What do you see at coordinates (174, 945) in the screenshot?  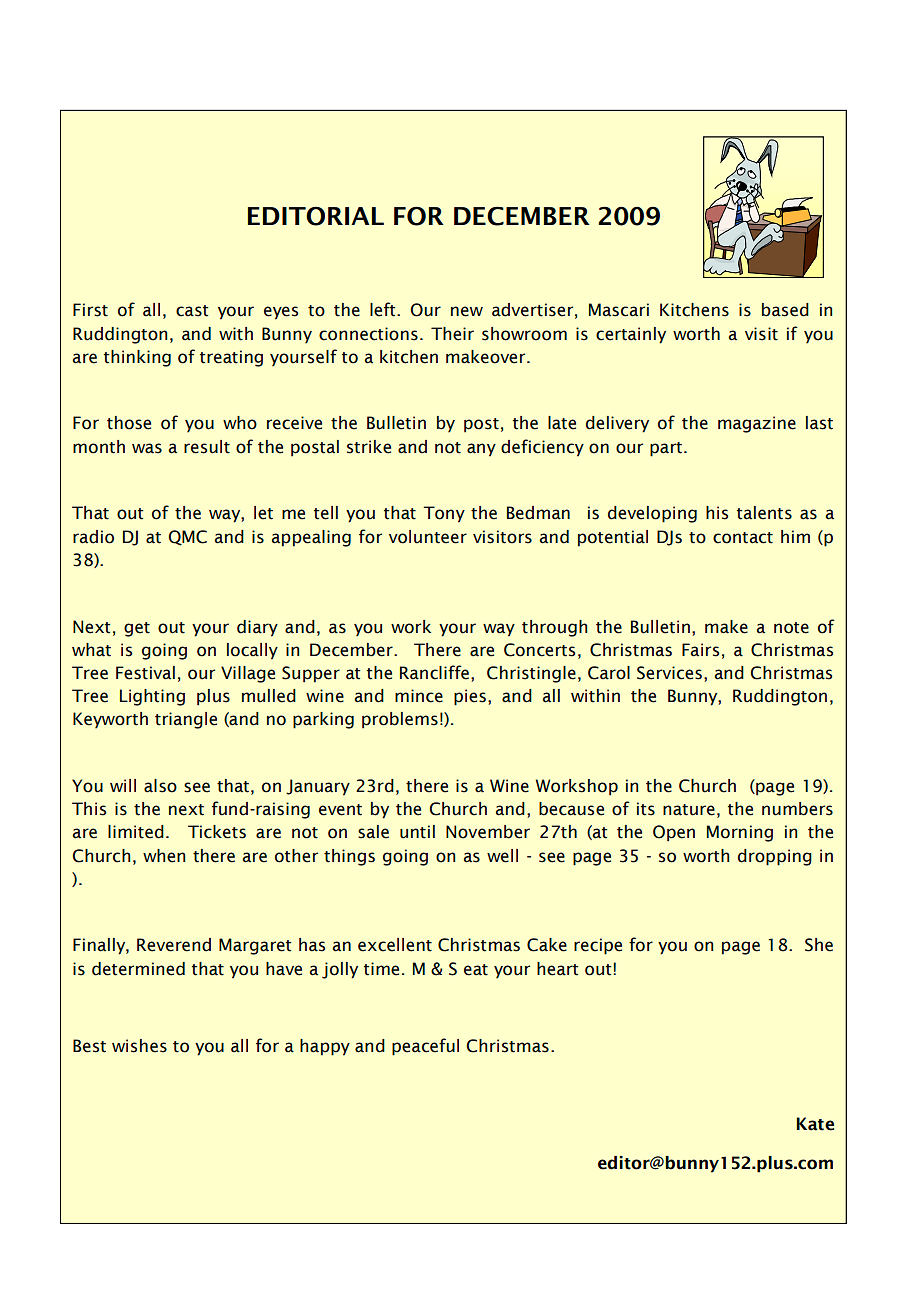 I see `Reverend` at bounding box center [174, 945].
